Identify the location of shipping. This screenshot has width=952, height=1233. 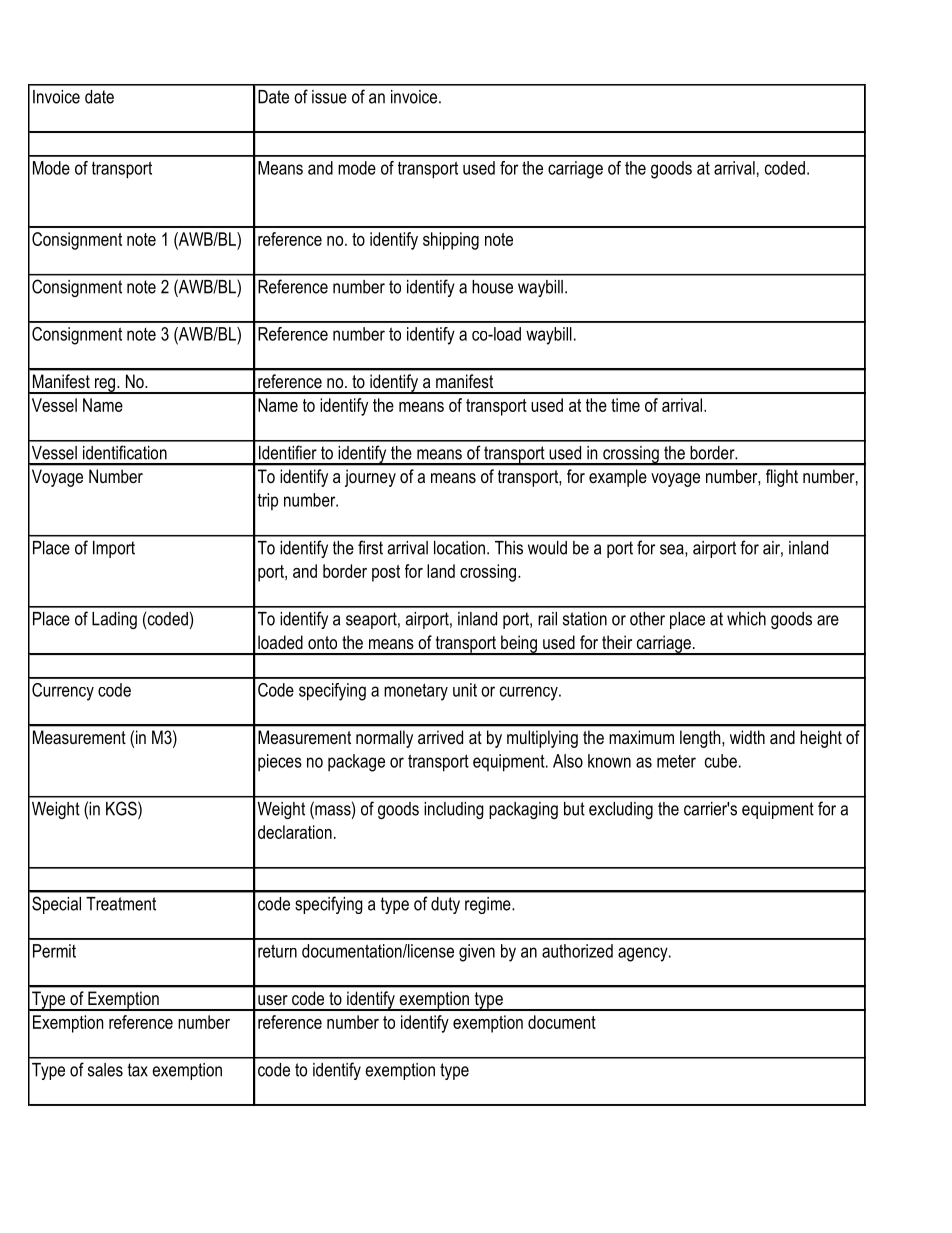
(451, 241).
